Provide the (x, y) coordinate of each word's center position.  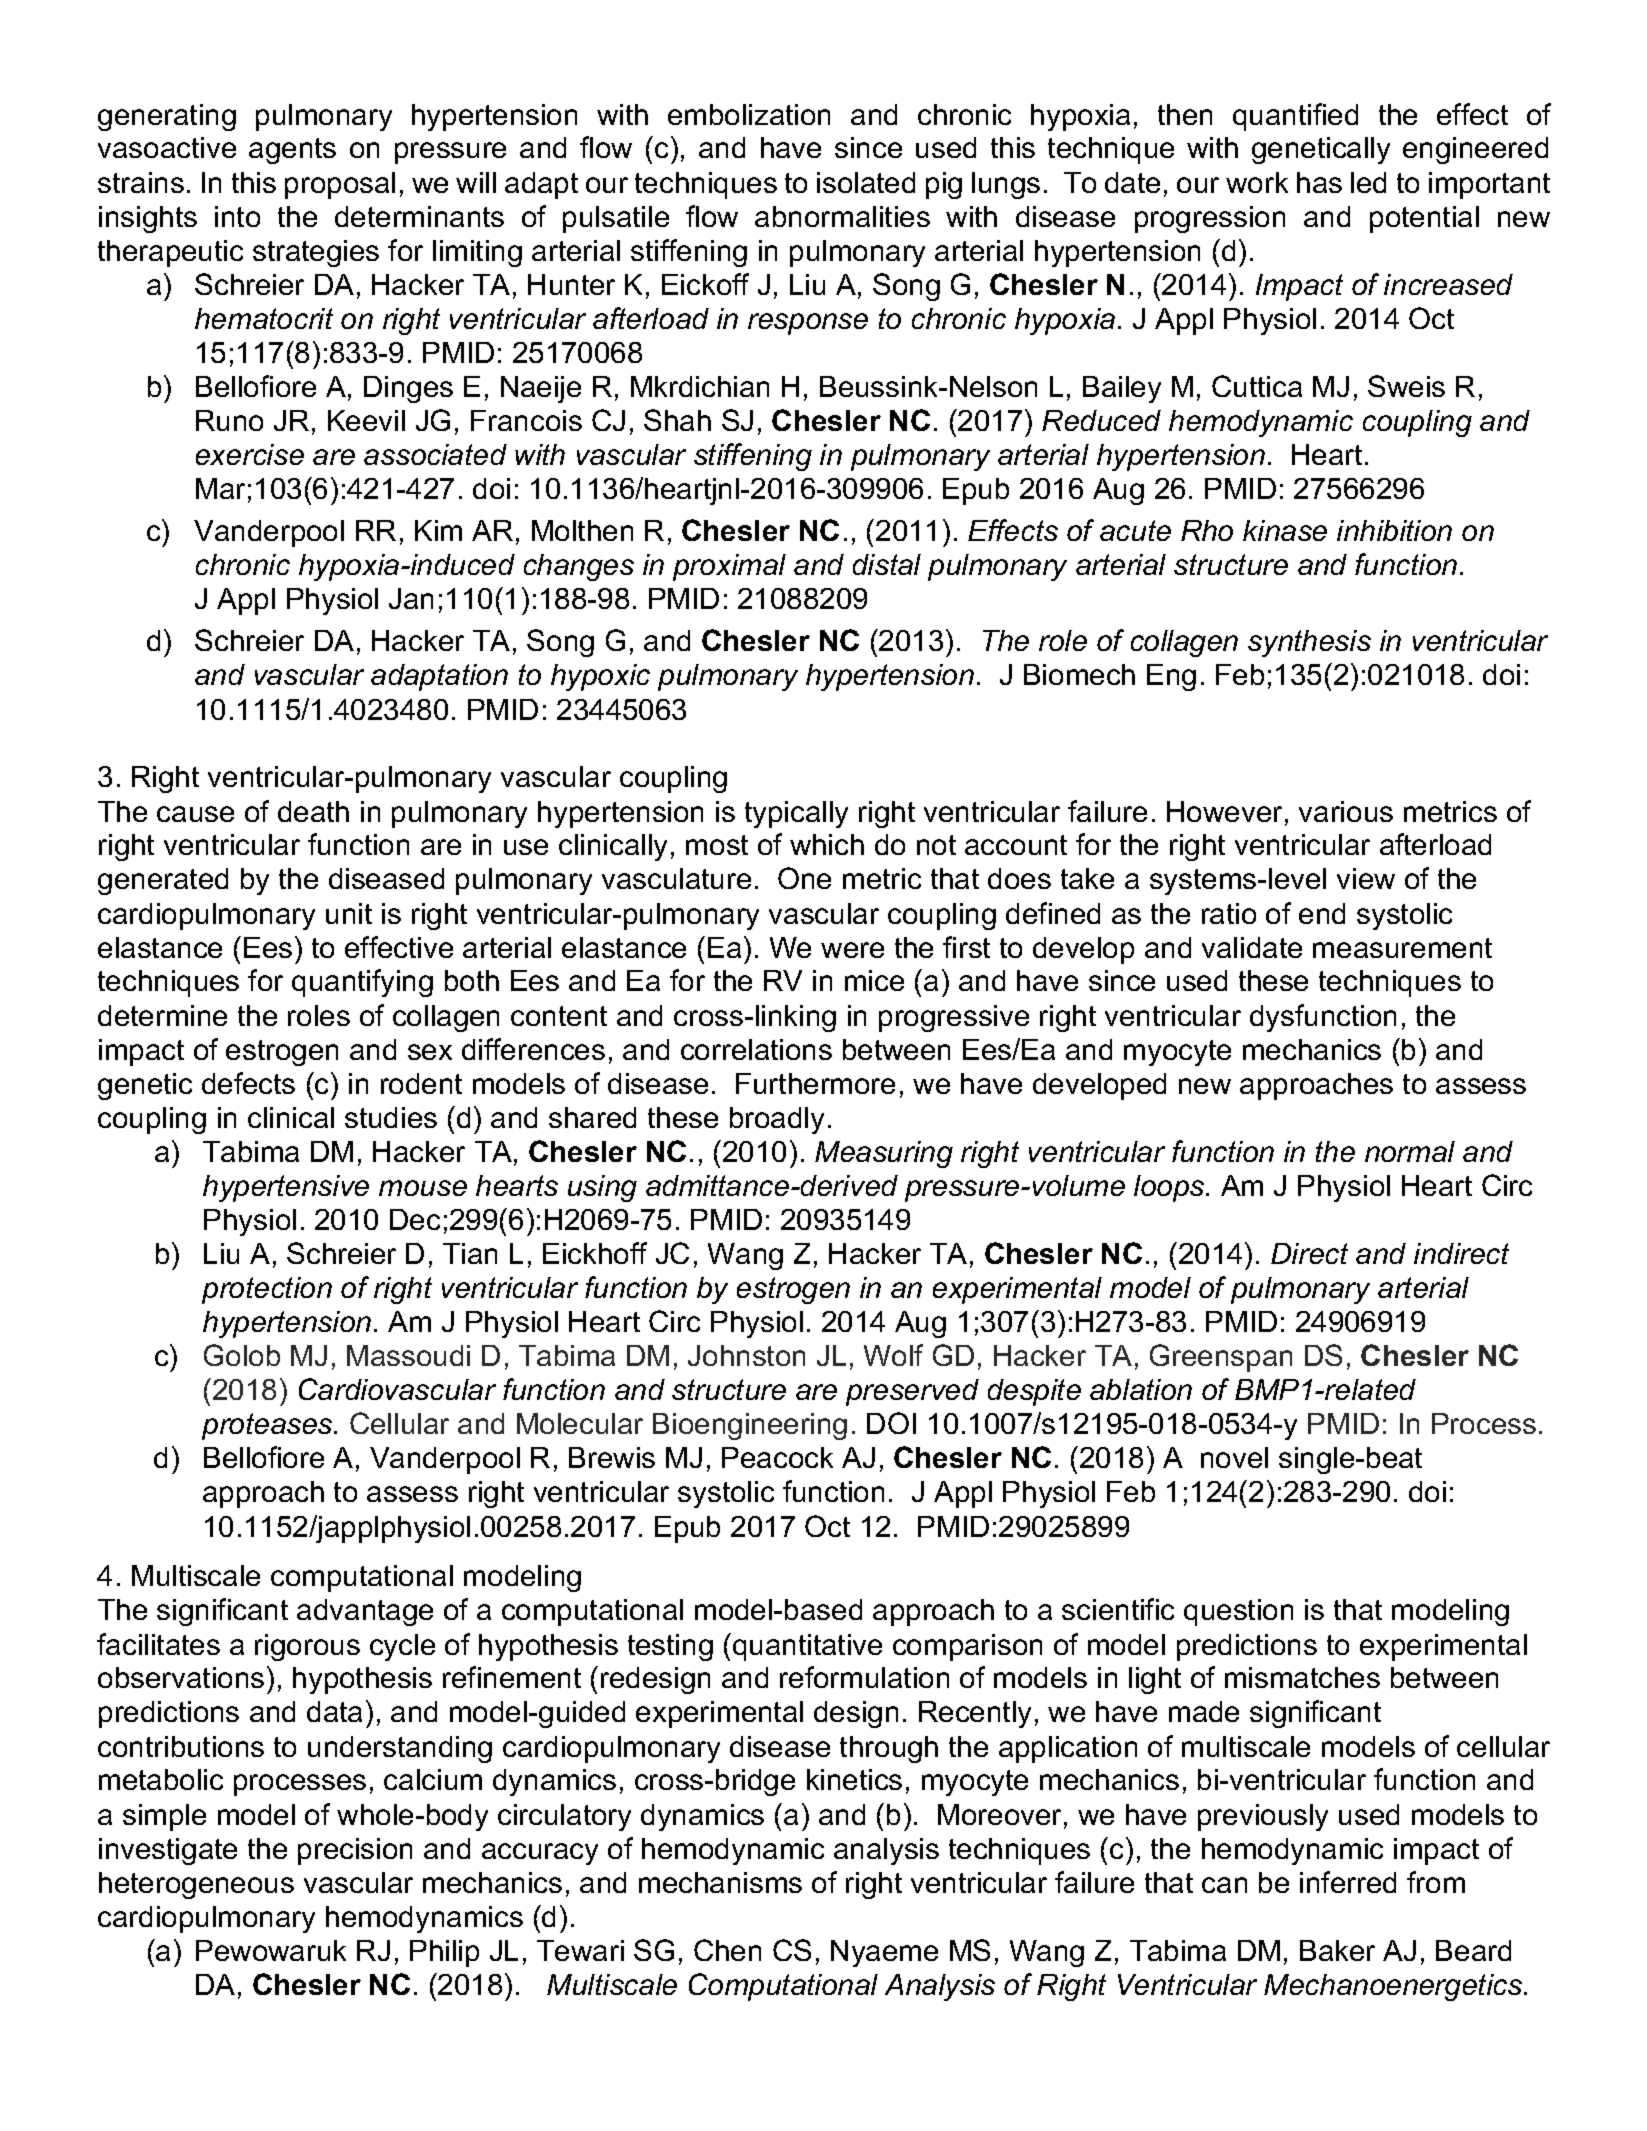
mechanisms (720, 1882)
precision (355, 1851)
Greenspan (1221, 1358)
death (313, 811)
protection (267, 1290)
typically (796, 814)
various (1346, 811)
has (1319, 182)
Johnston (746, 1355)
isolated (866, 182)
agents (292, 151)
